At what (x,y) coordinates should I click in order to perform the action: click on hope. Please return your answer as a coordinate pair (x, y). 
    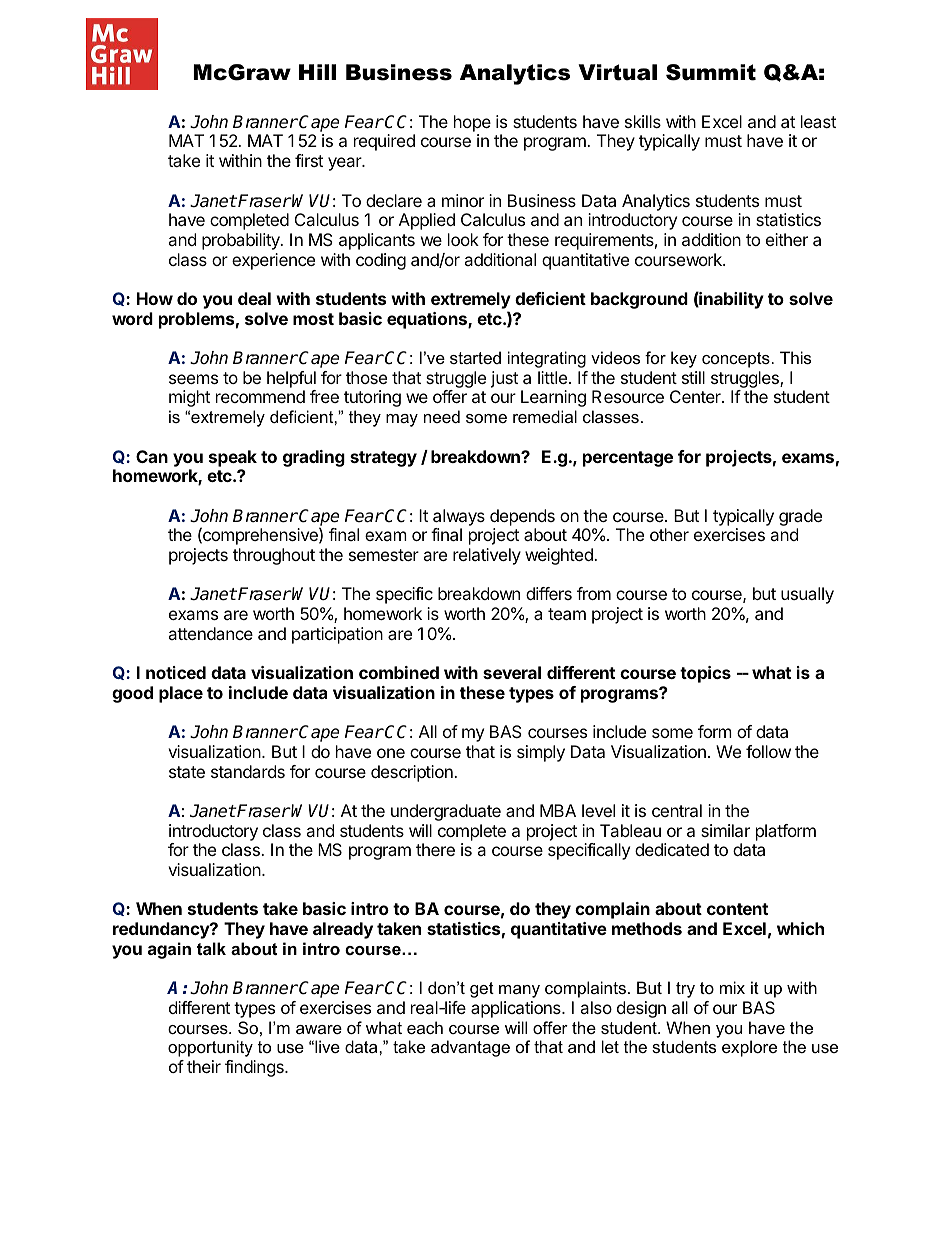
    Looking at the image, I should click on (472, 123).
